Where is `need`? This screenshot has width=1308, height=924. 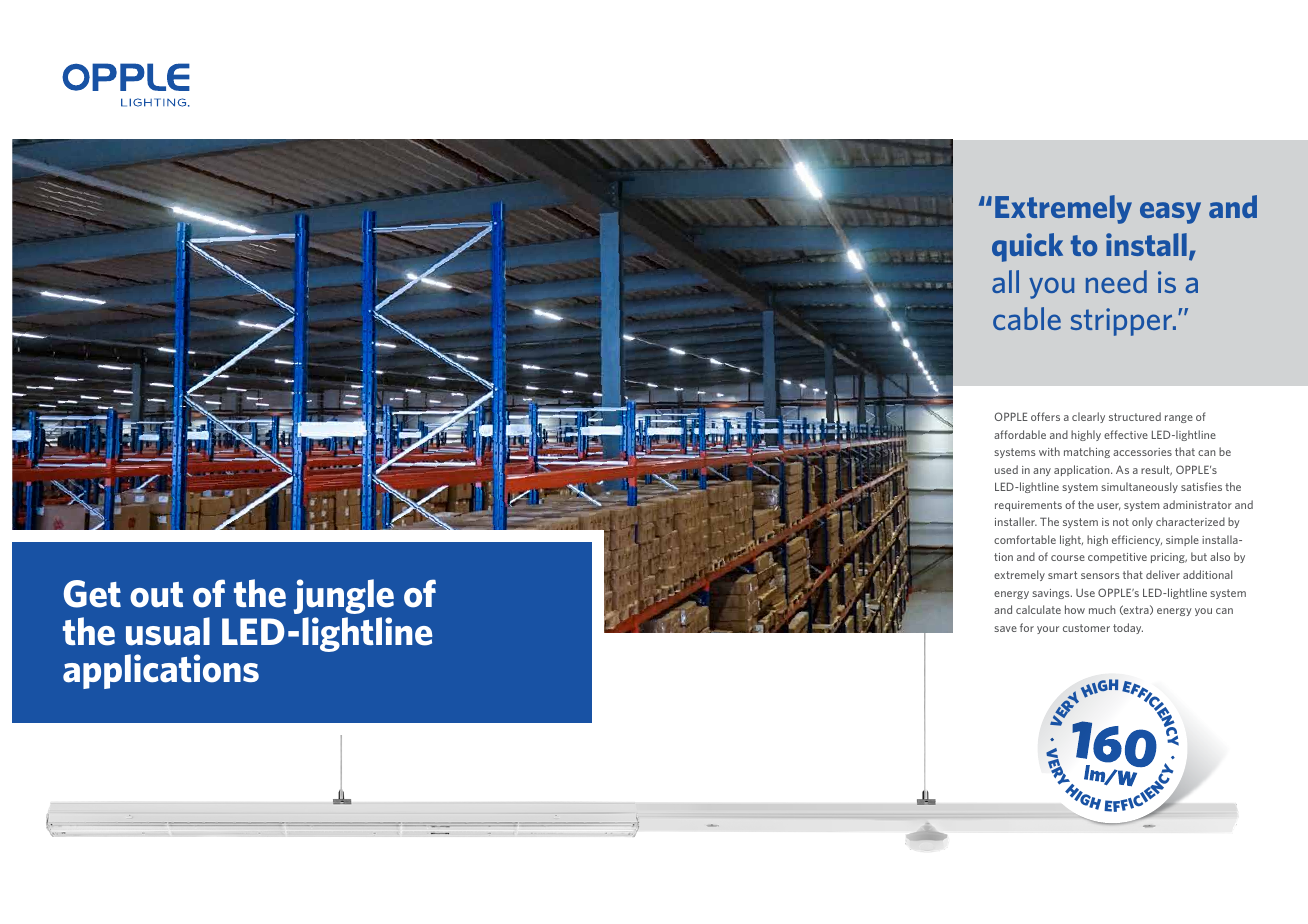
need is located at coordinates (1116, 281).
